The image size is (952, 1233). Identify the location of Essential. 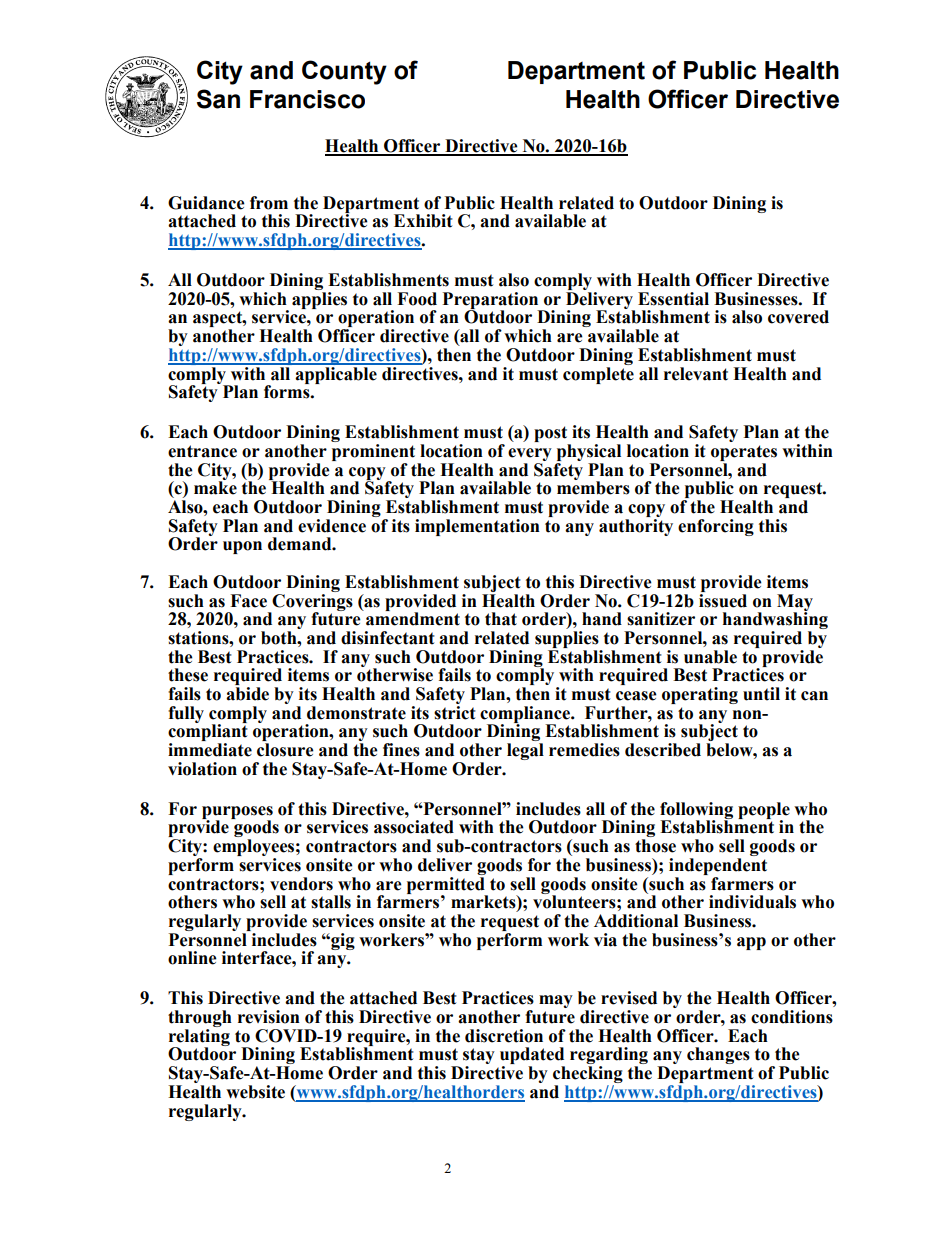
(673, 299).
